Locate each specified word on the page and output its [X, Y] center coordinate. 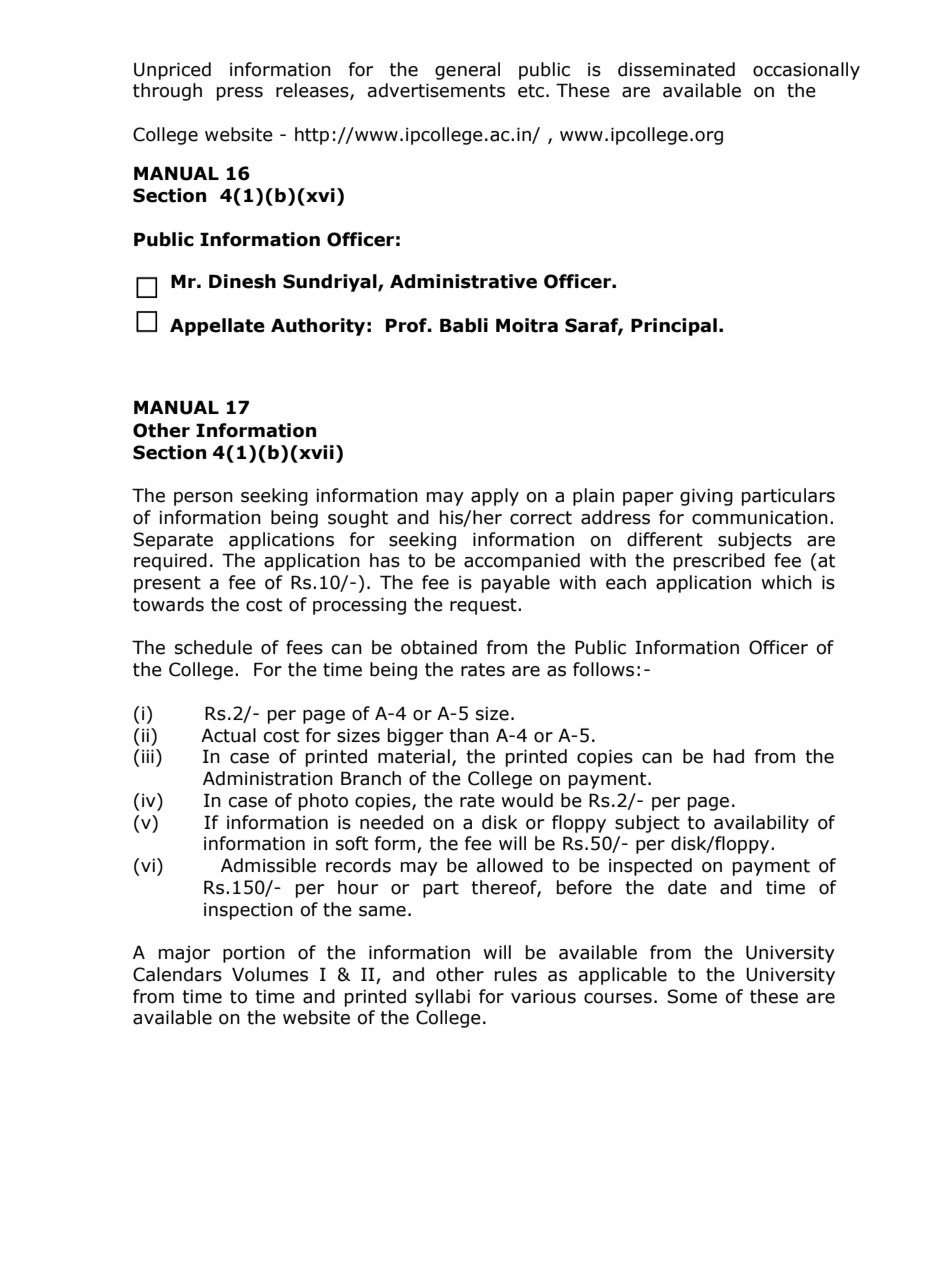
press [240, 94]
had [729, 756]
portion [254, 954]
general [467, 71]
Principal [674, 327]
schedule [213, 647]
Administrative [463, 281]
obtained [439, 647]
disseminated [676, 69]
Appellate [217, 327]
